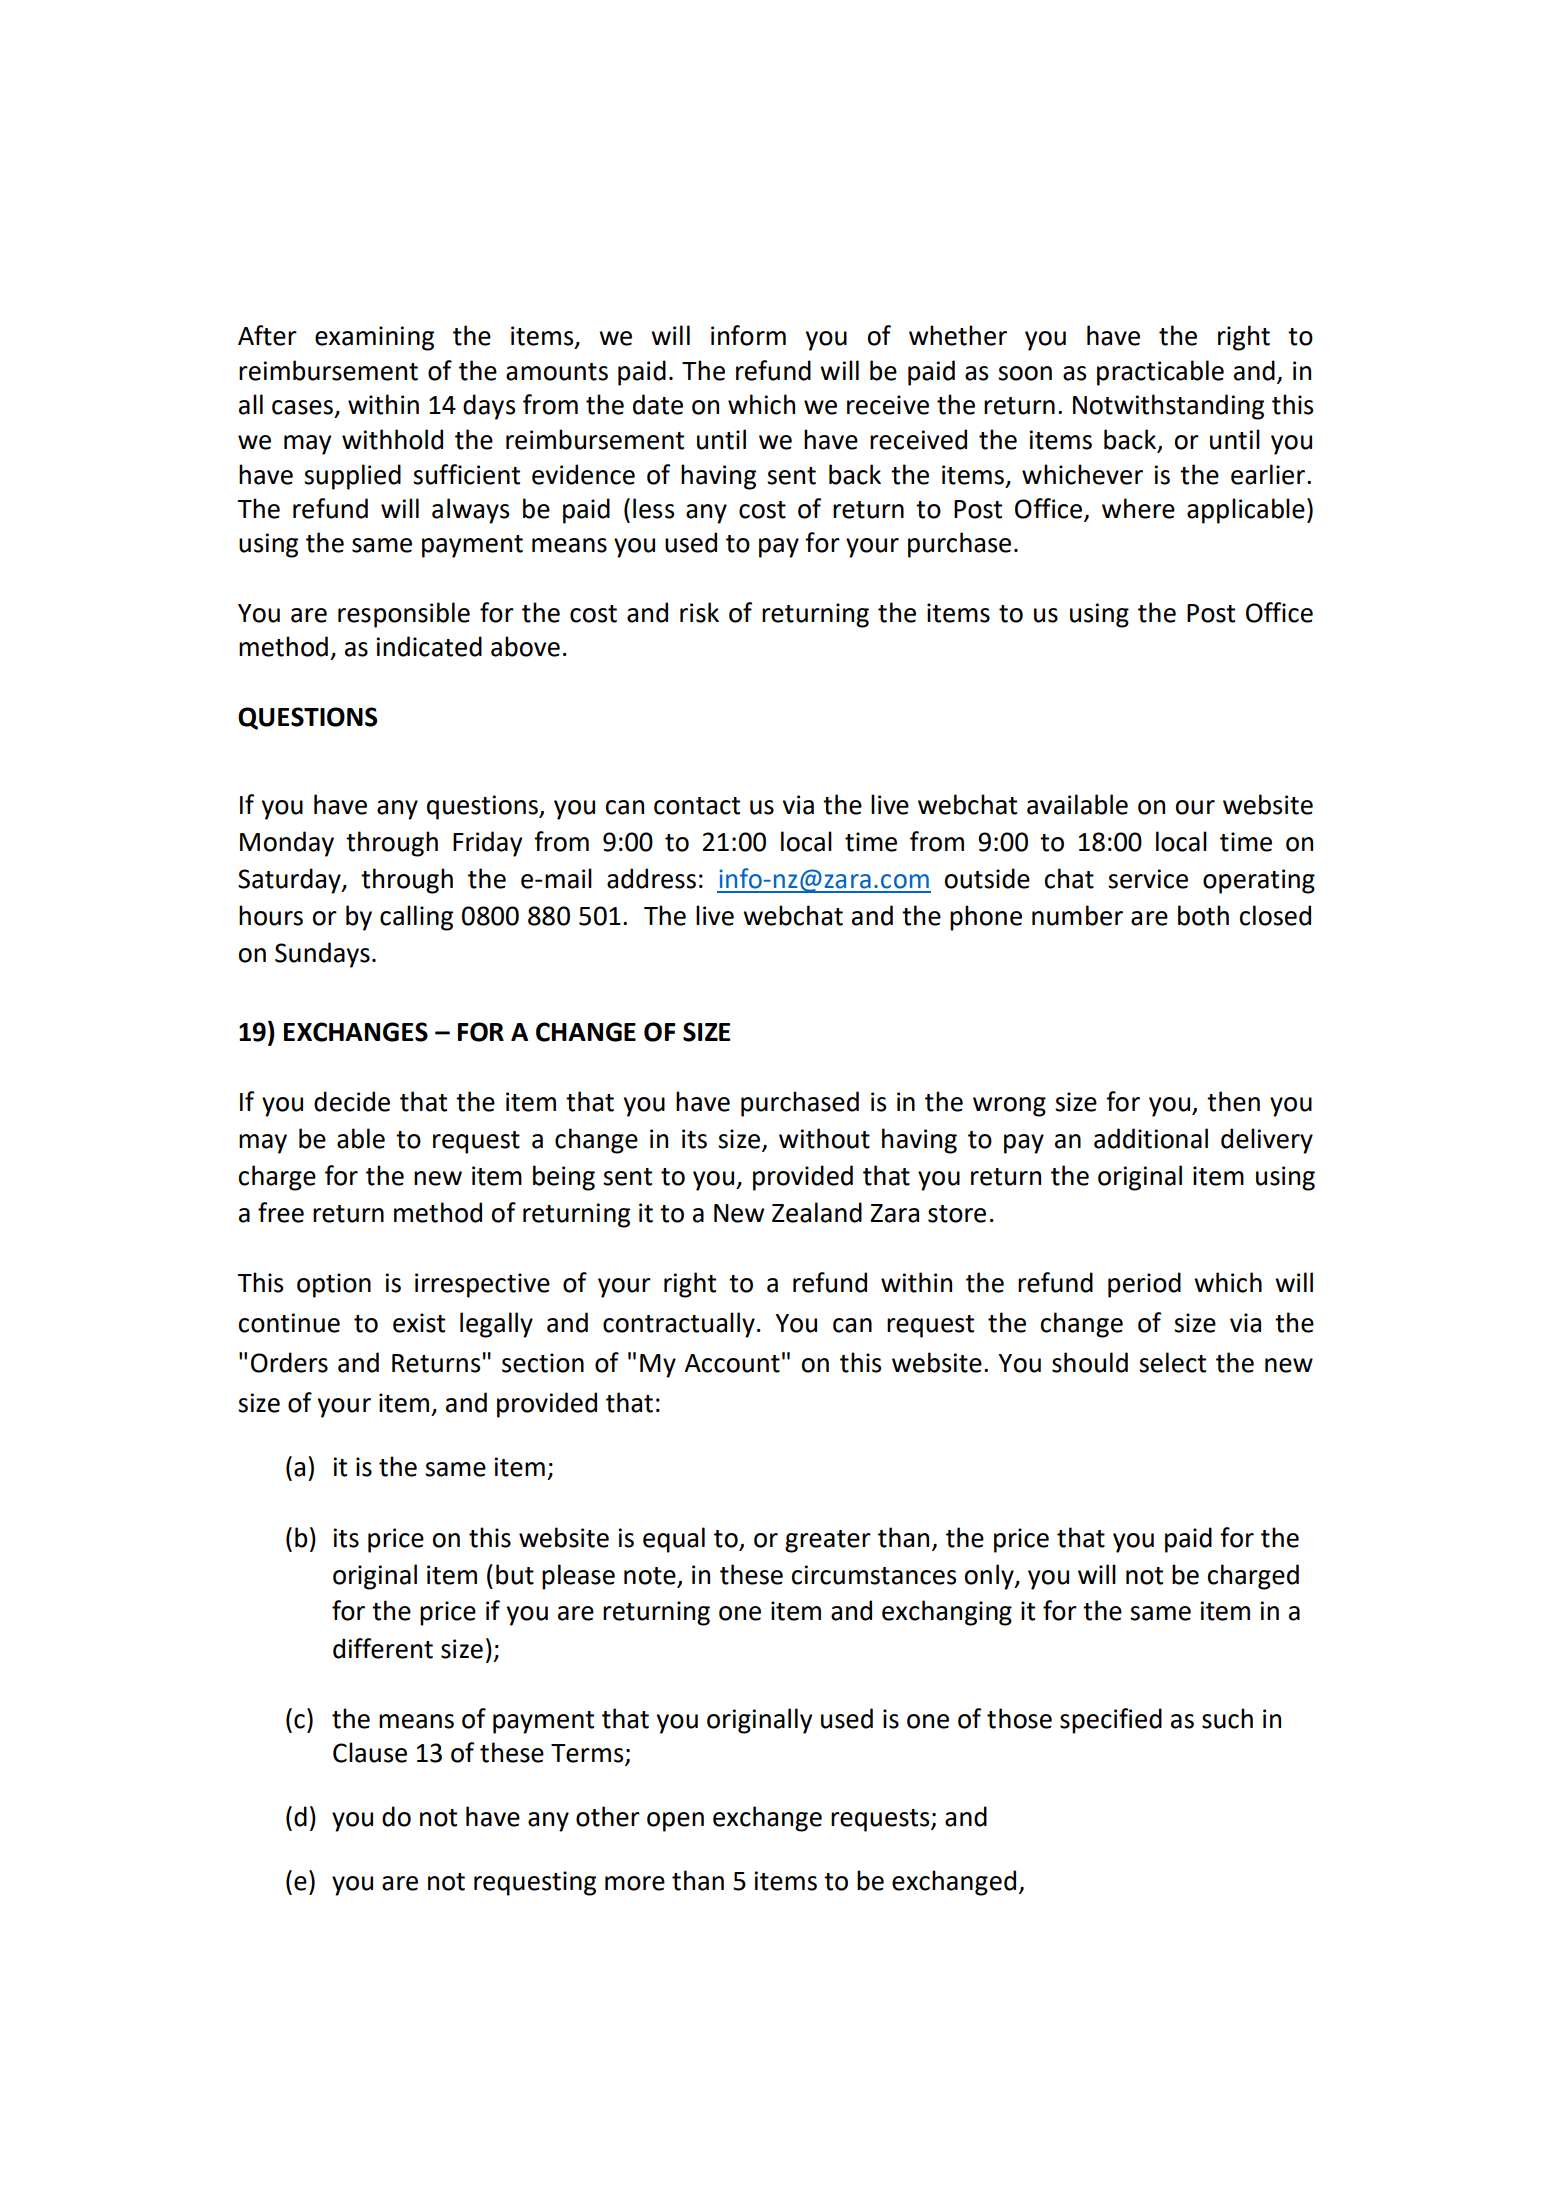 This page has height=2201, width=1555. What do you see at coordinates (416, 918) in the page?
I see `calling` at bounding box center [416, 918].
